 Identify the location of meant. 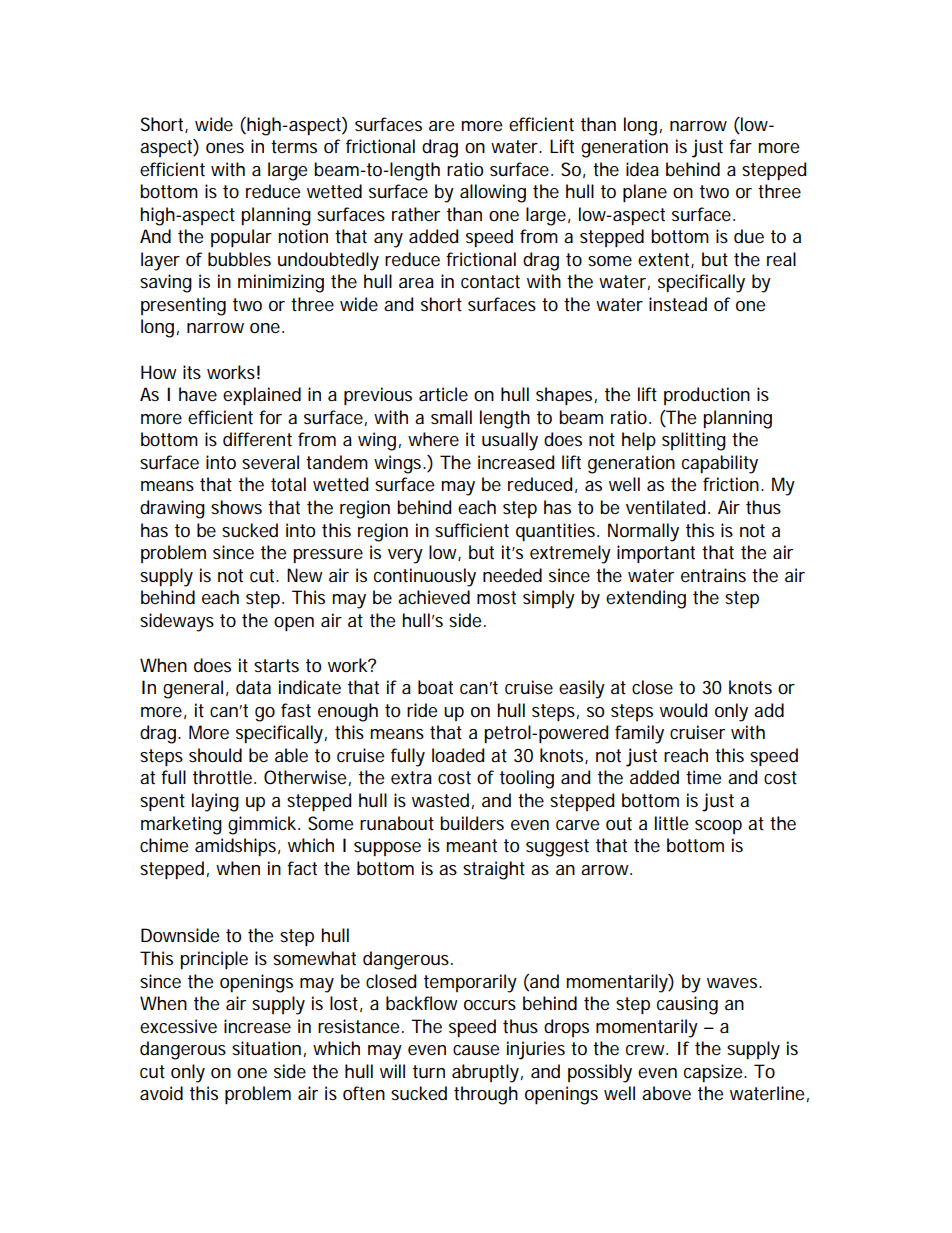
(472, 846).
